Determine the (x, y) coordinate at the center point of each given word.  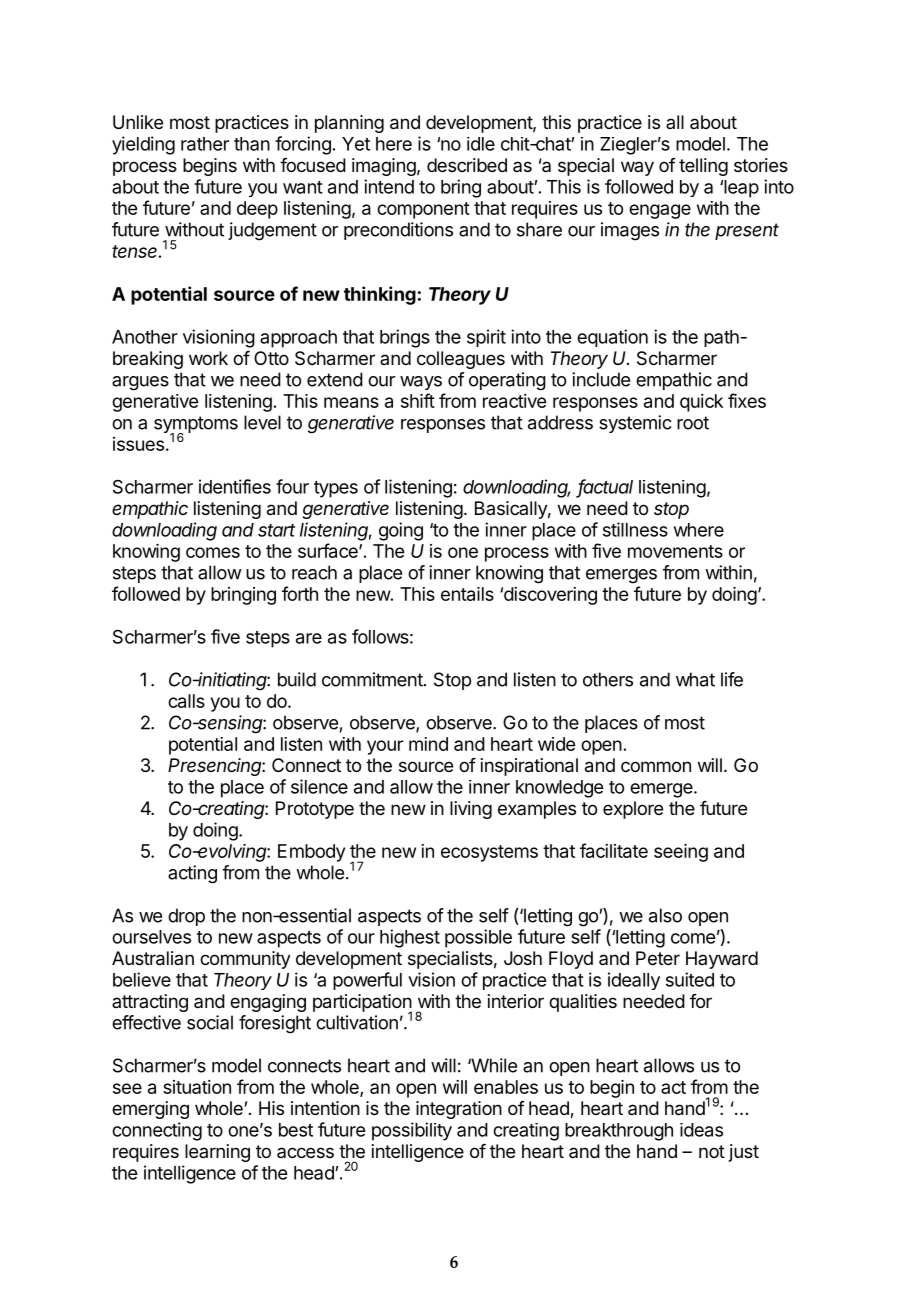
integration (459, 1110)
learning (217, 1153)
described (467, 165)
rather (205, 144)
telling (703, 167)
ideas (701, 1130)
